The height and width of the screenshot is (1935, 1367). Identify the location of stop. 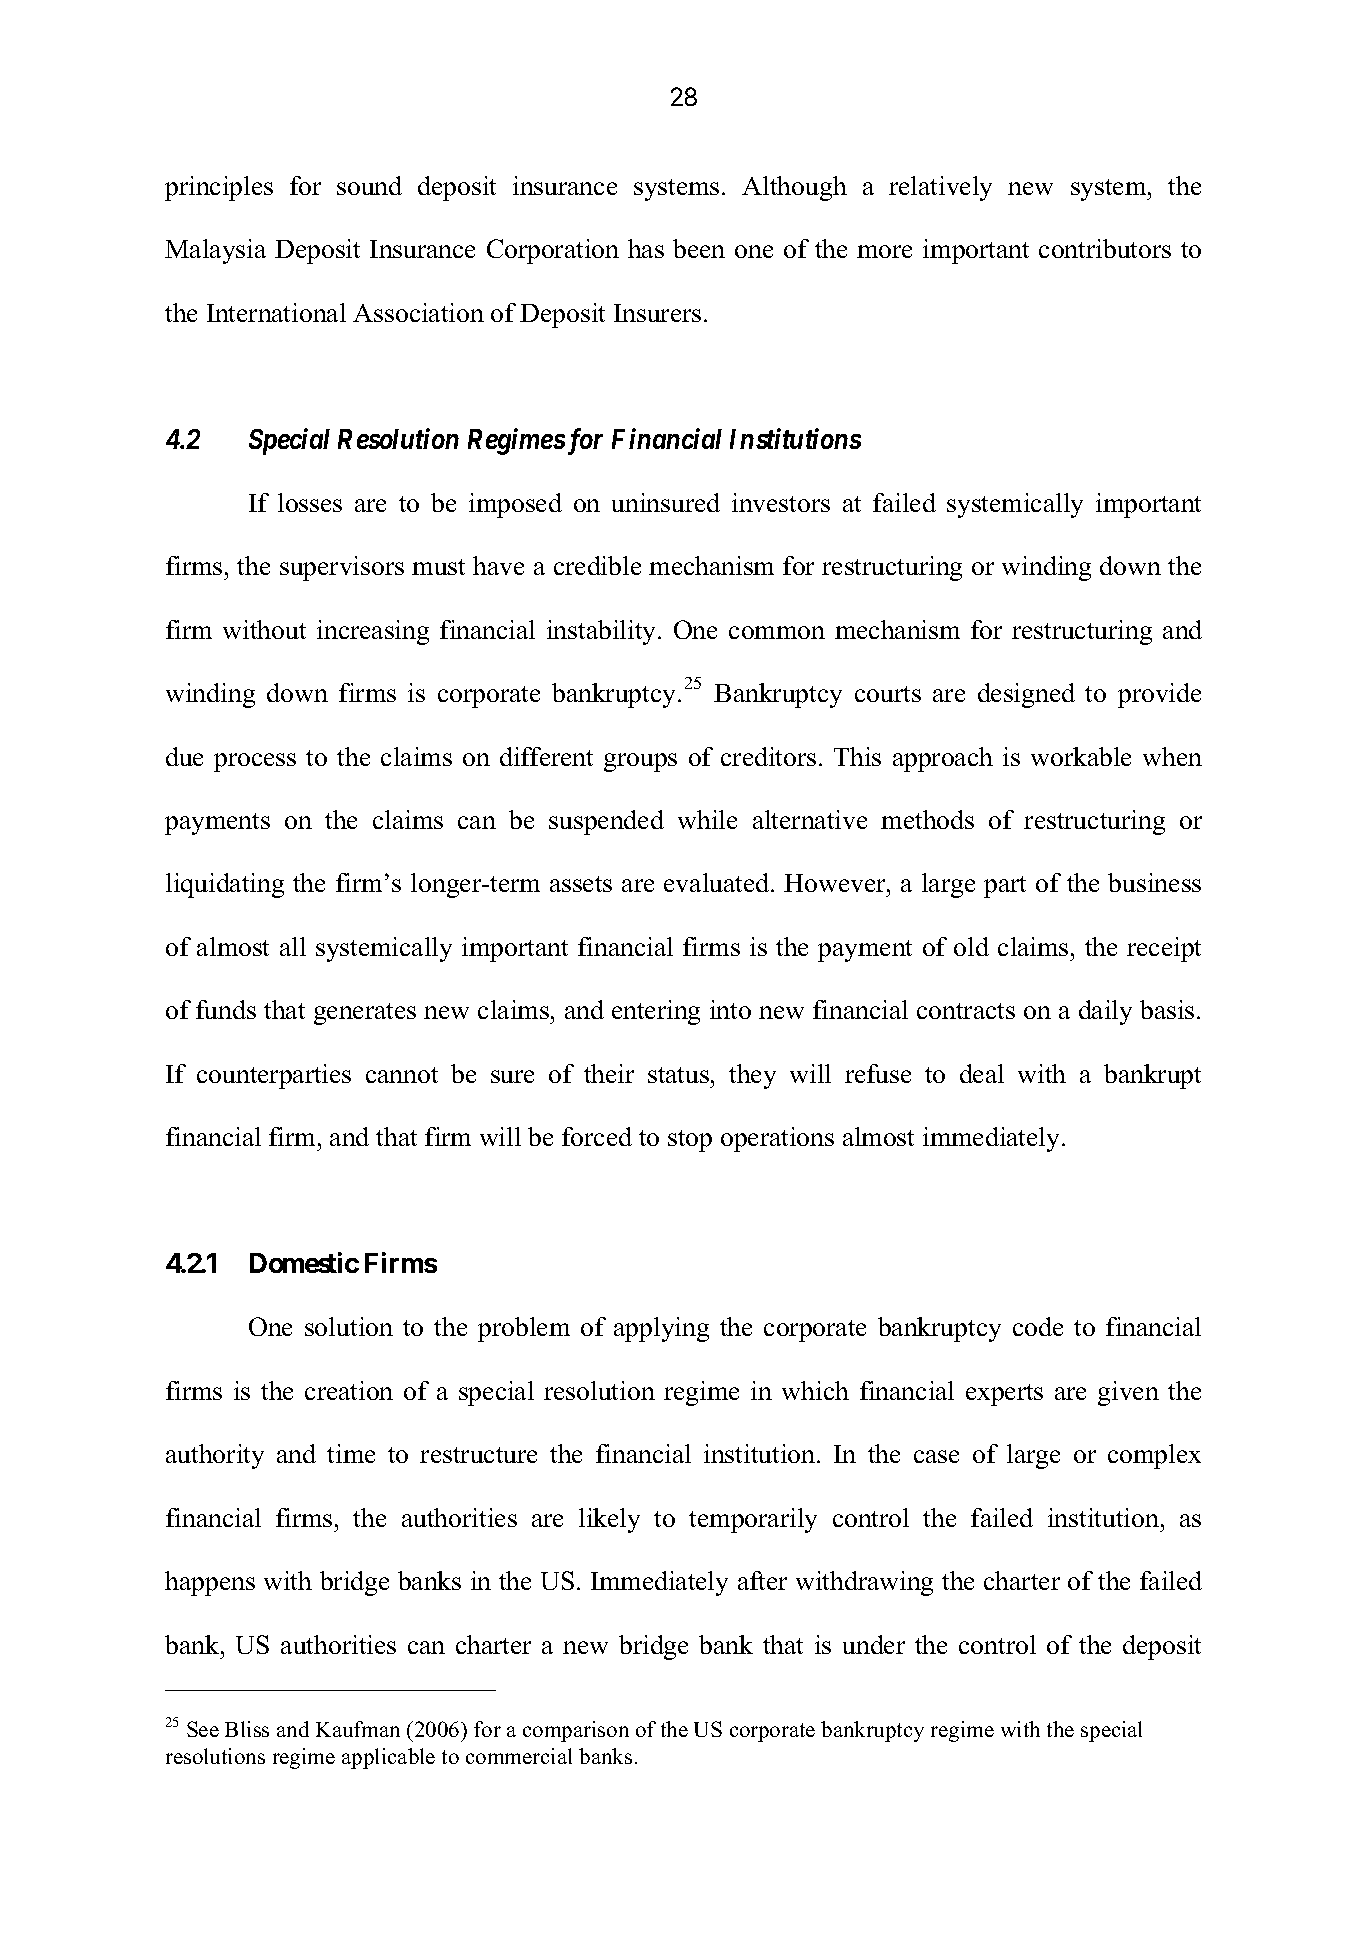
(690, 1141).
